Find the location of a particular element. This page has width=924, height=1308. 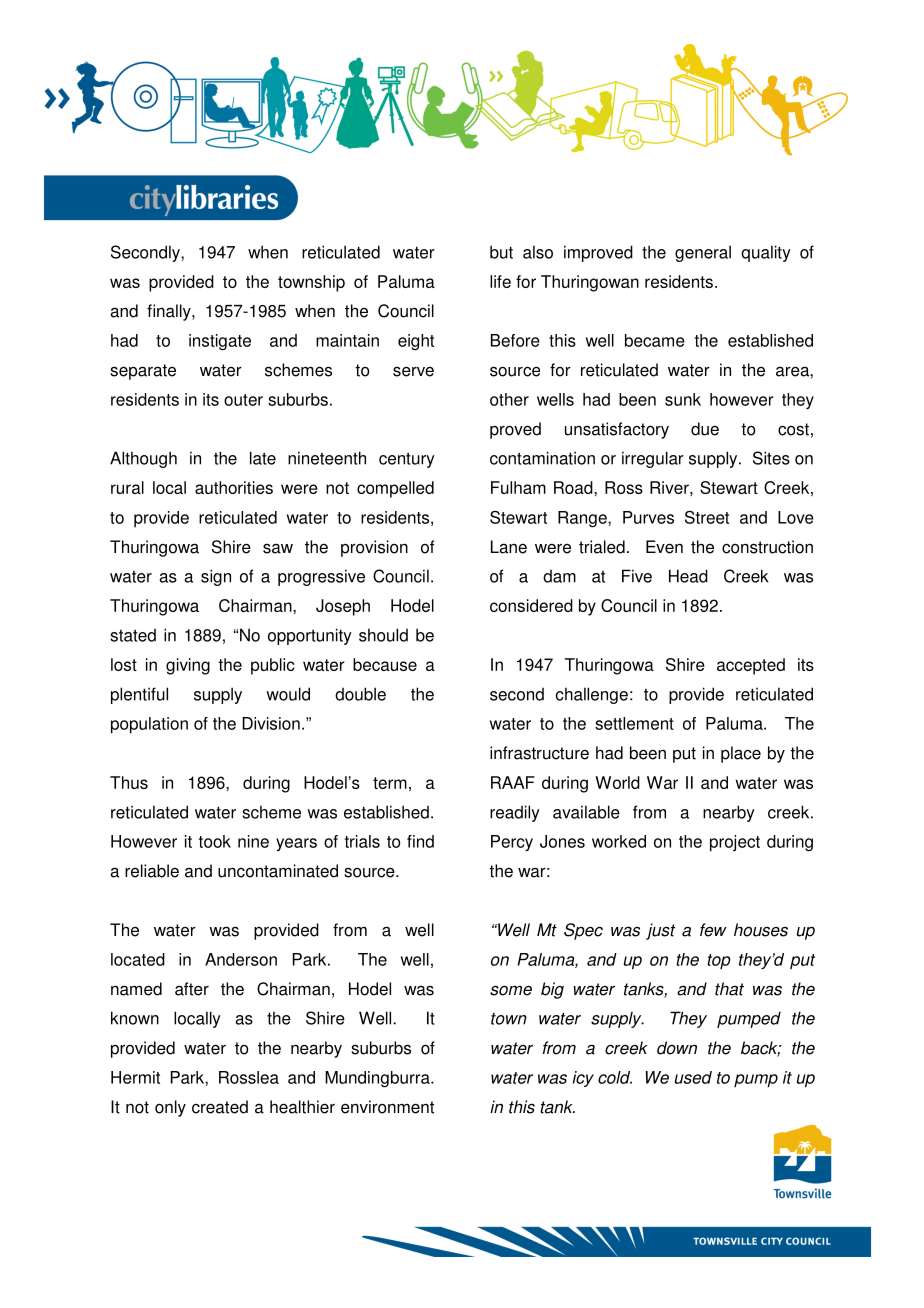

because is located at coordinates (385, 664).
